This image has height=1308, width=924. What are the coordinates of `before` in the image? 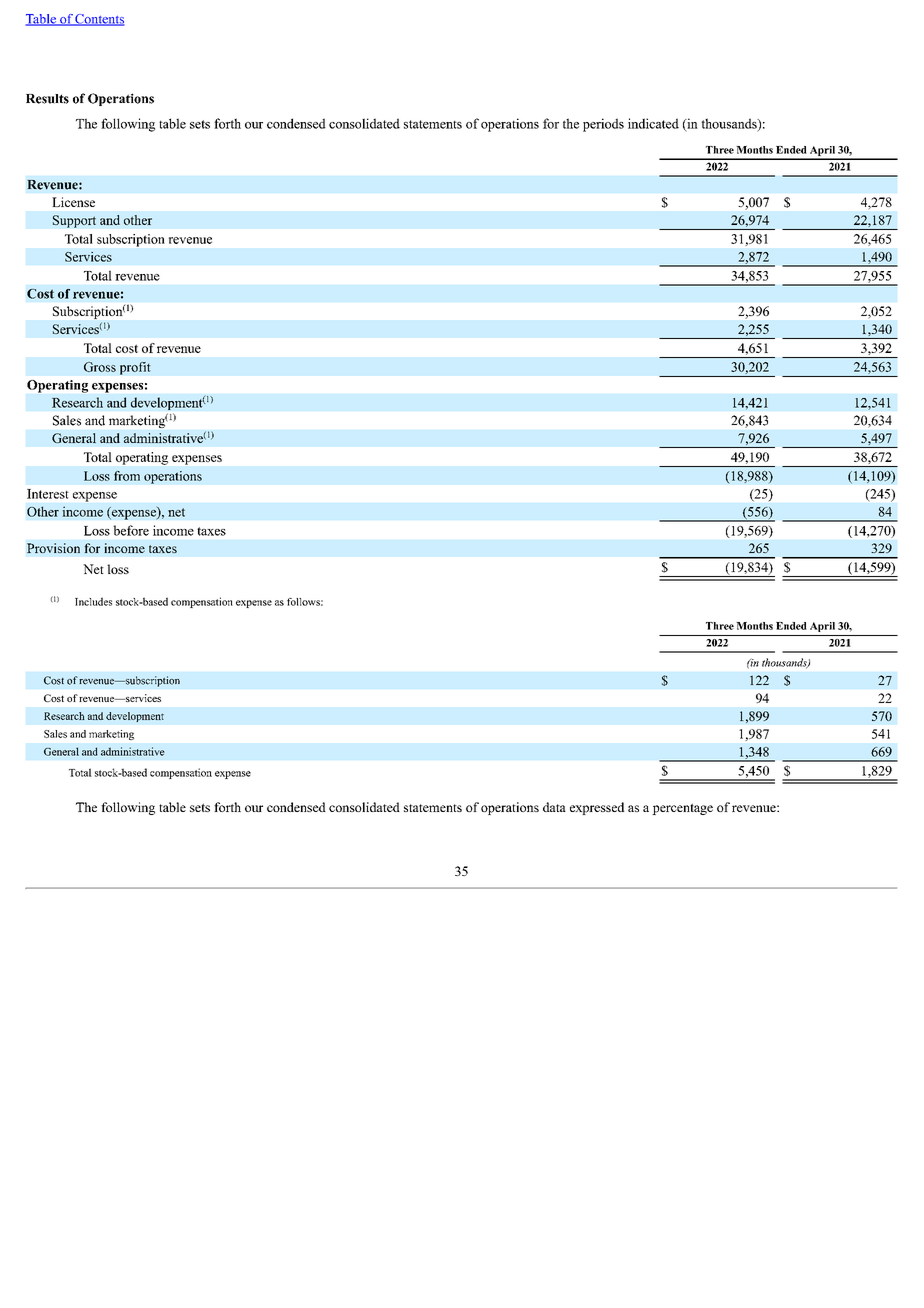 It's located at (131, 530).
